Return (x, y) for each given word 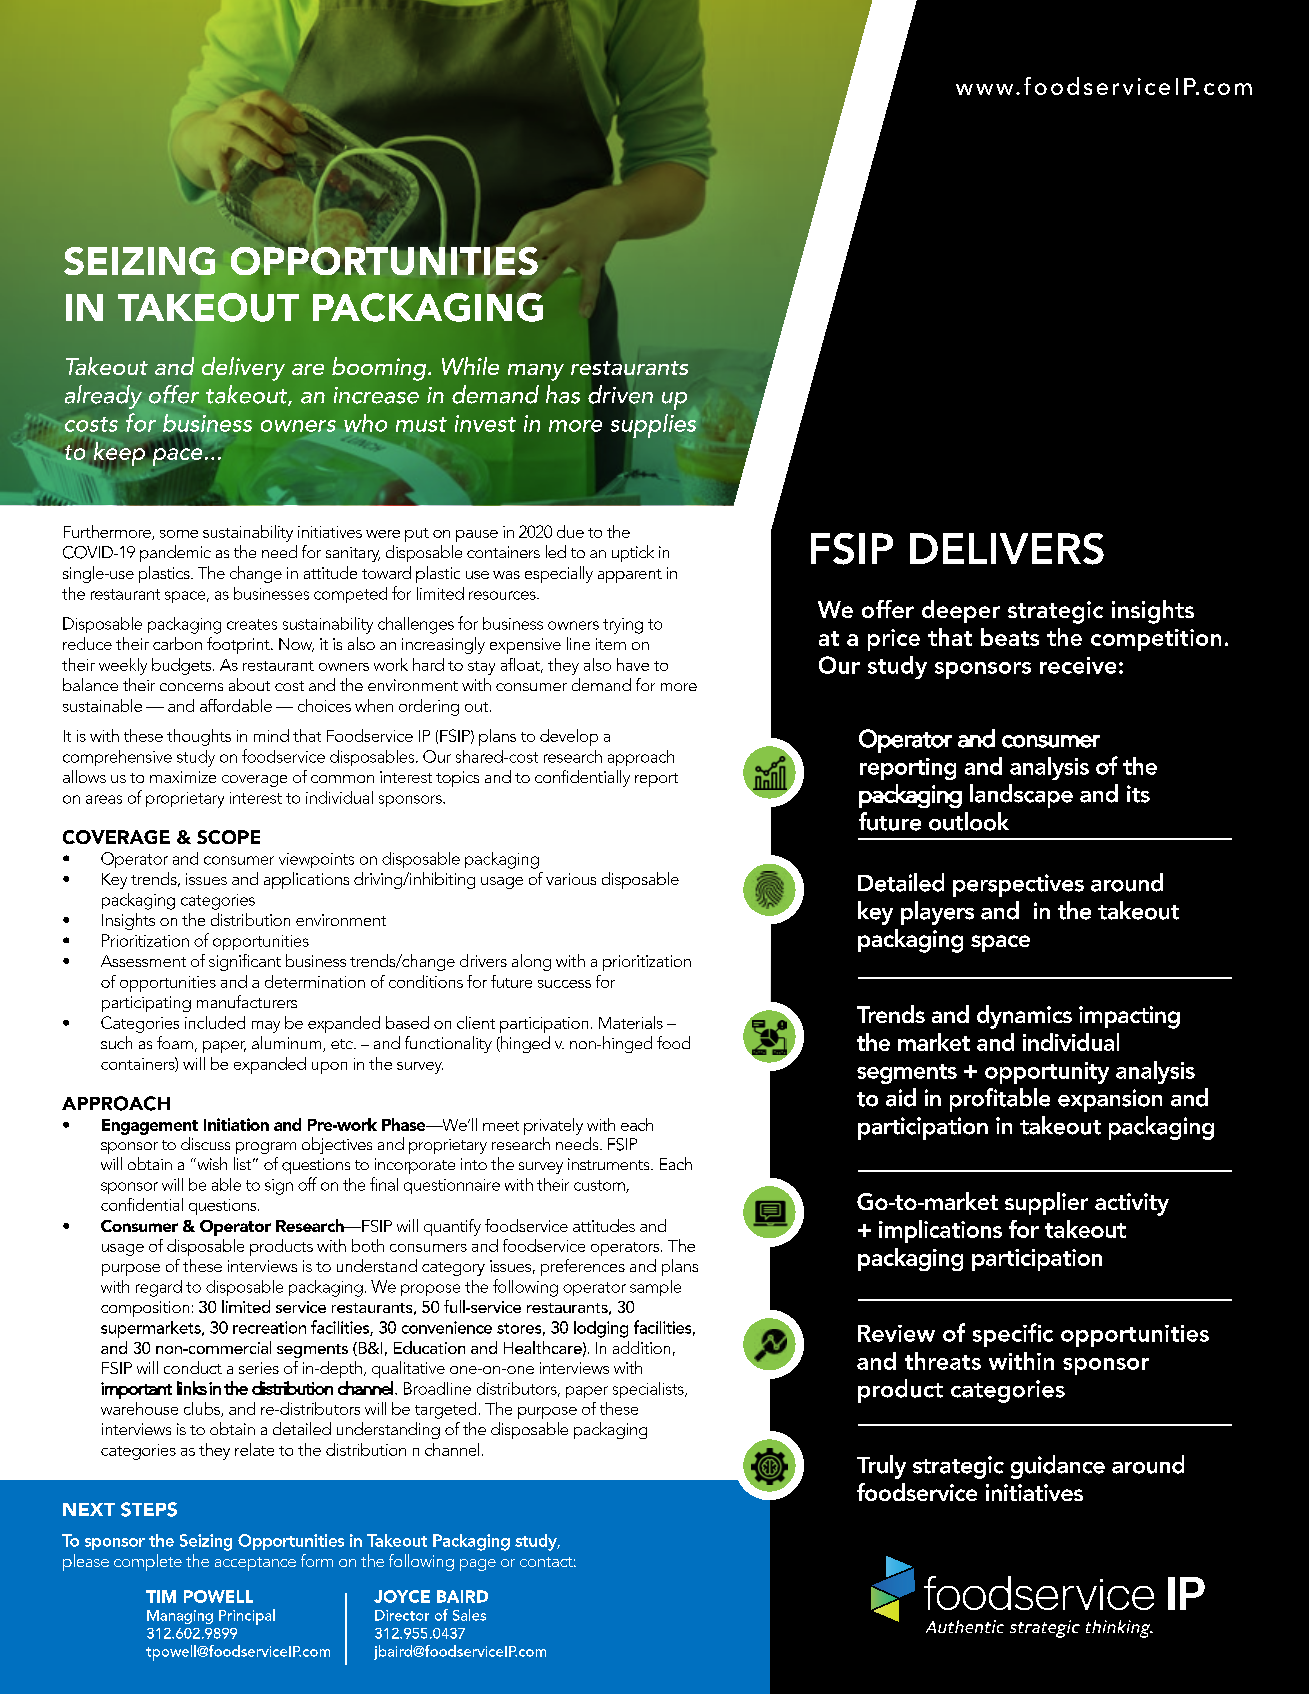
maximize (183, 777)
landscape (1021, 796)
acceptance (255, 1564)
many (536, 372)
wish (211, 1163)
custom (600, 1186)
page (478, 1565)
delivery (243, 369)
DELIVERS (1007, 549)
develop (569, 737)
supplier (1046, 1203)
